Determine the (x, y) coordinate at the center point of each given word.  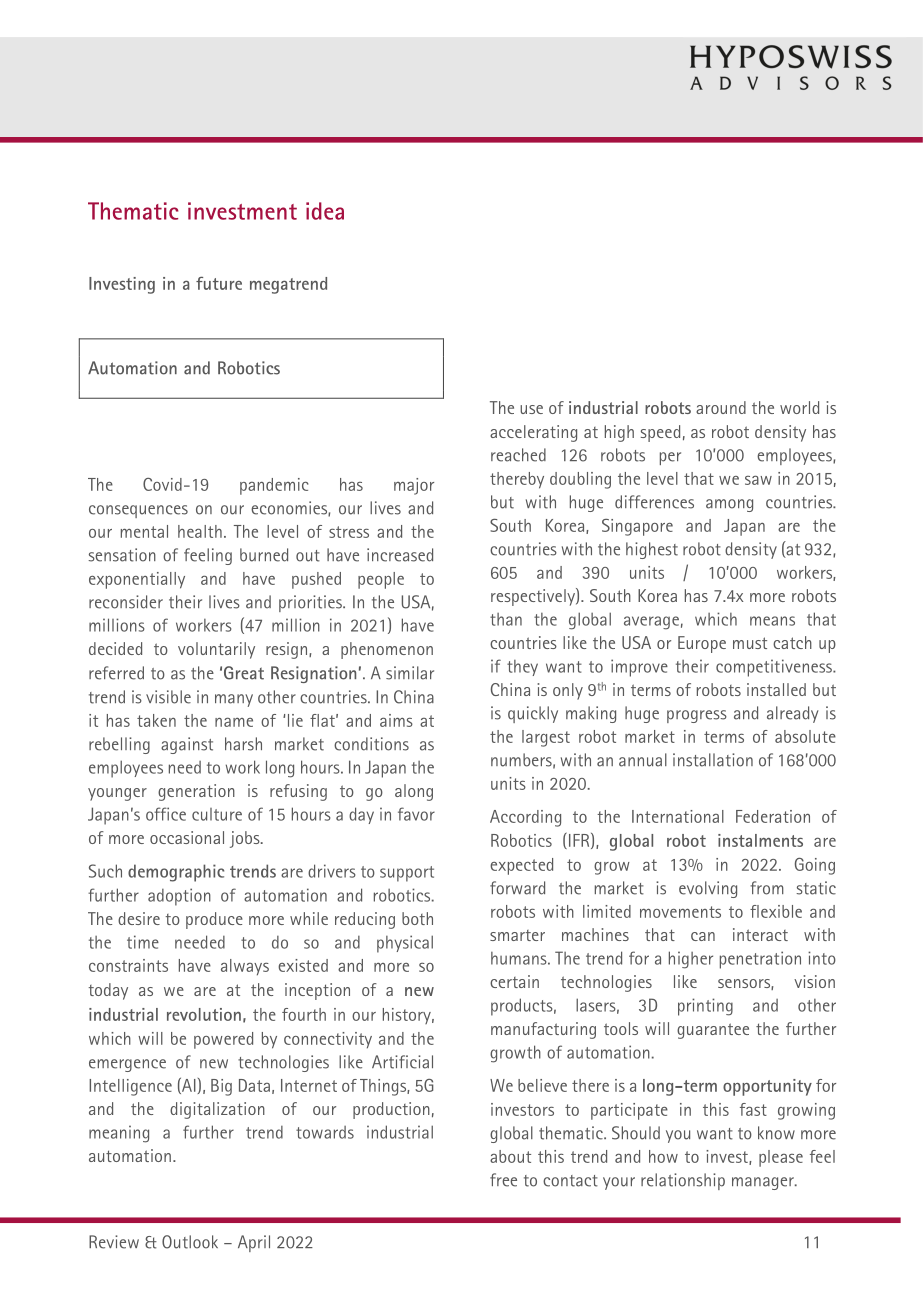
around (721, 407)
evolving (708, 889)
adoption (179, 897)
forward (517, 888)
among (729, 505)
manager (764, 1183)
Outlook (190, 1242)
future (219, 283)
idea (325, 211)
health (200, 531)
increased (400, 555)
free (503, 1180)
